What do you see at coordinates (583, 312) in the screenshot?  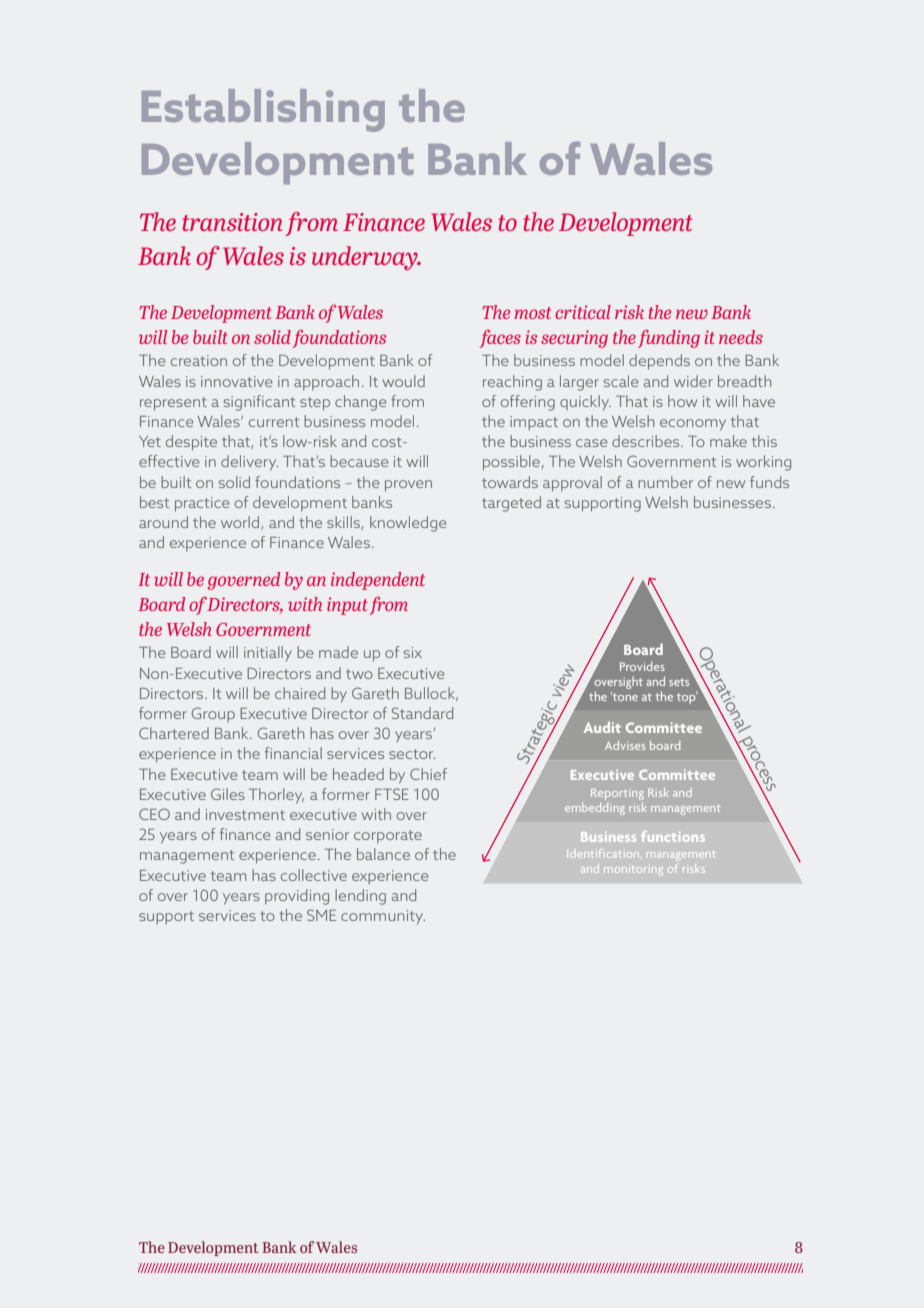 I see `critical` at bounding box center [583, 312].
